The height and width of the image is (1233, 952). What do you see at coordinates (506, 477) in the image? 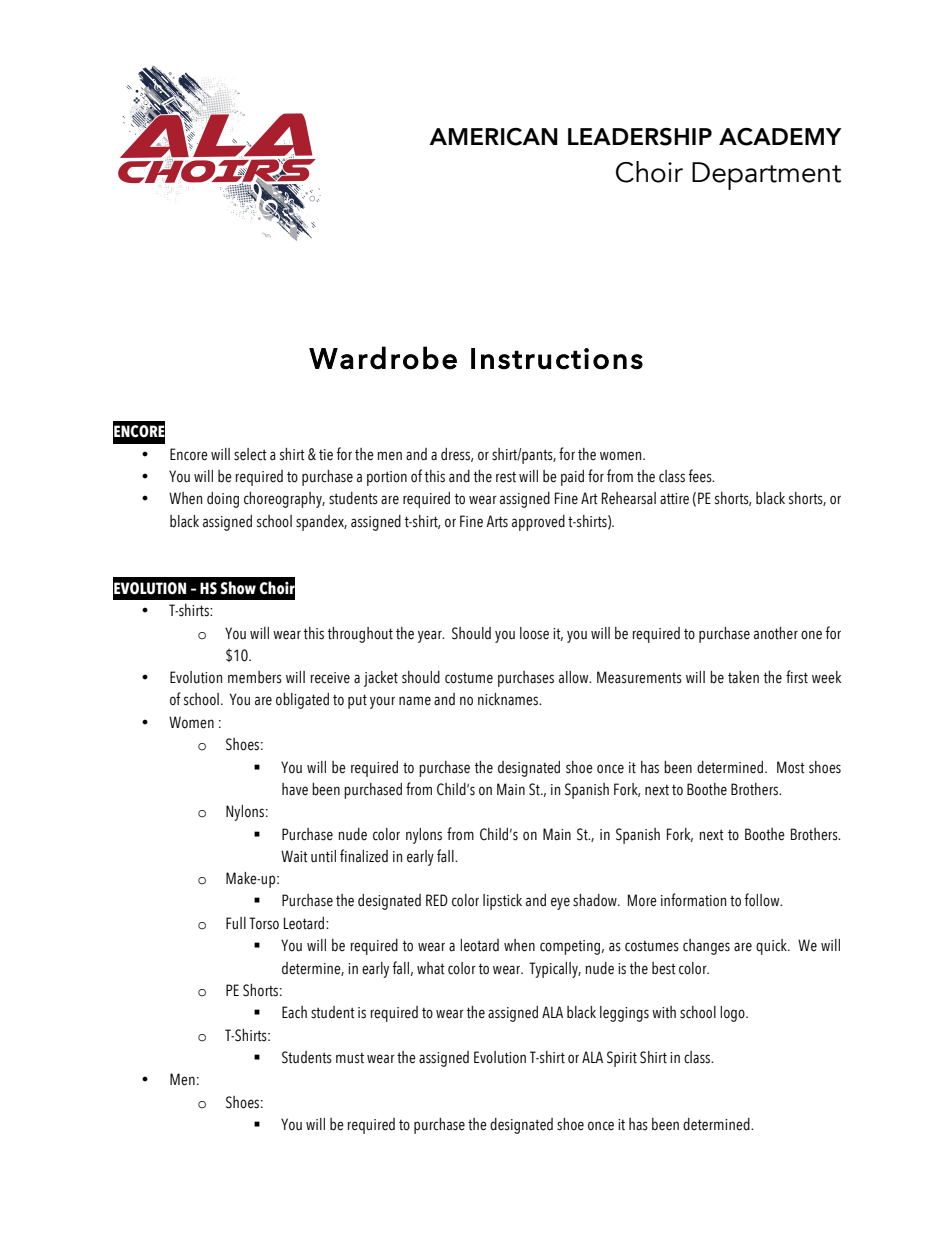
I see `rest` at bounding box center [506, 477].
